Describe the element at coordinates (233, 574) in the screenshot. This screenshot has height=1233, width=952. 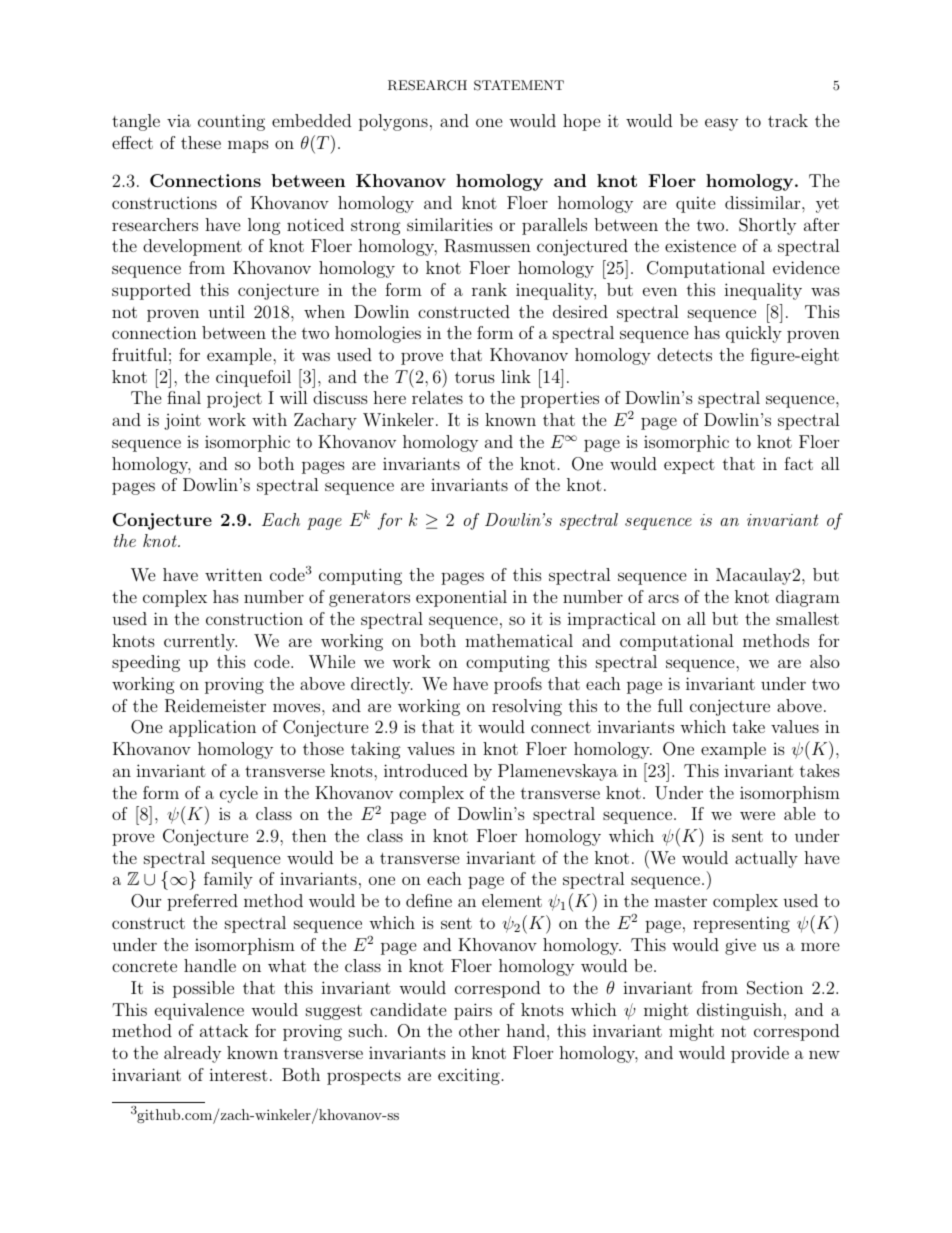
I see `written` at that location.
